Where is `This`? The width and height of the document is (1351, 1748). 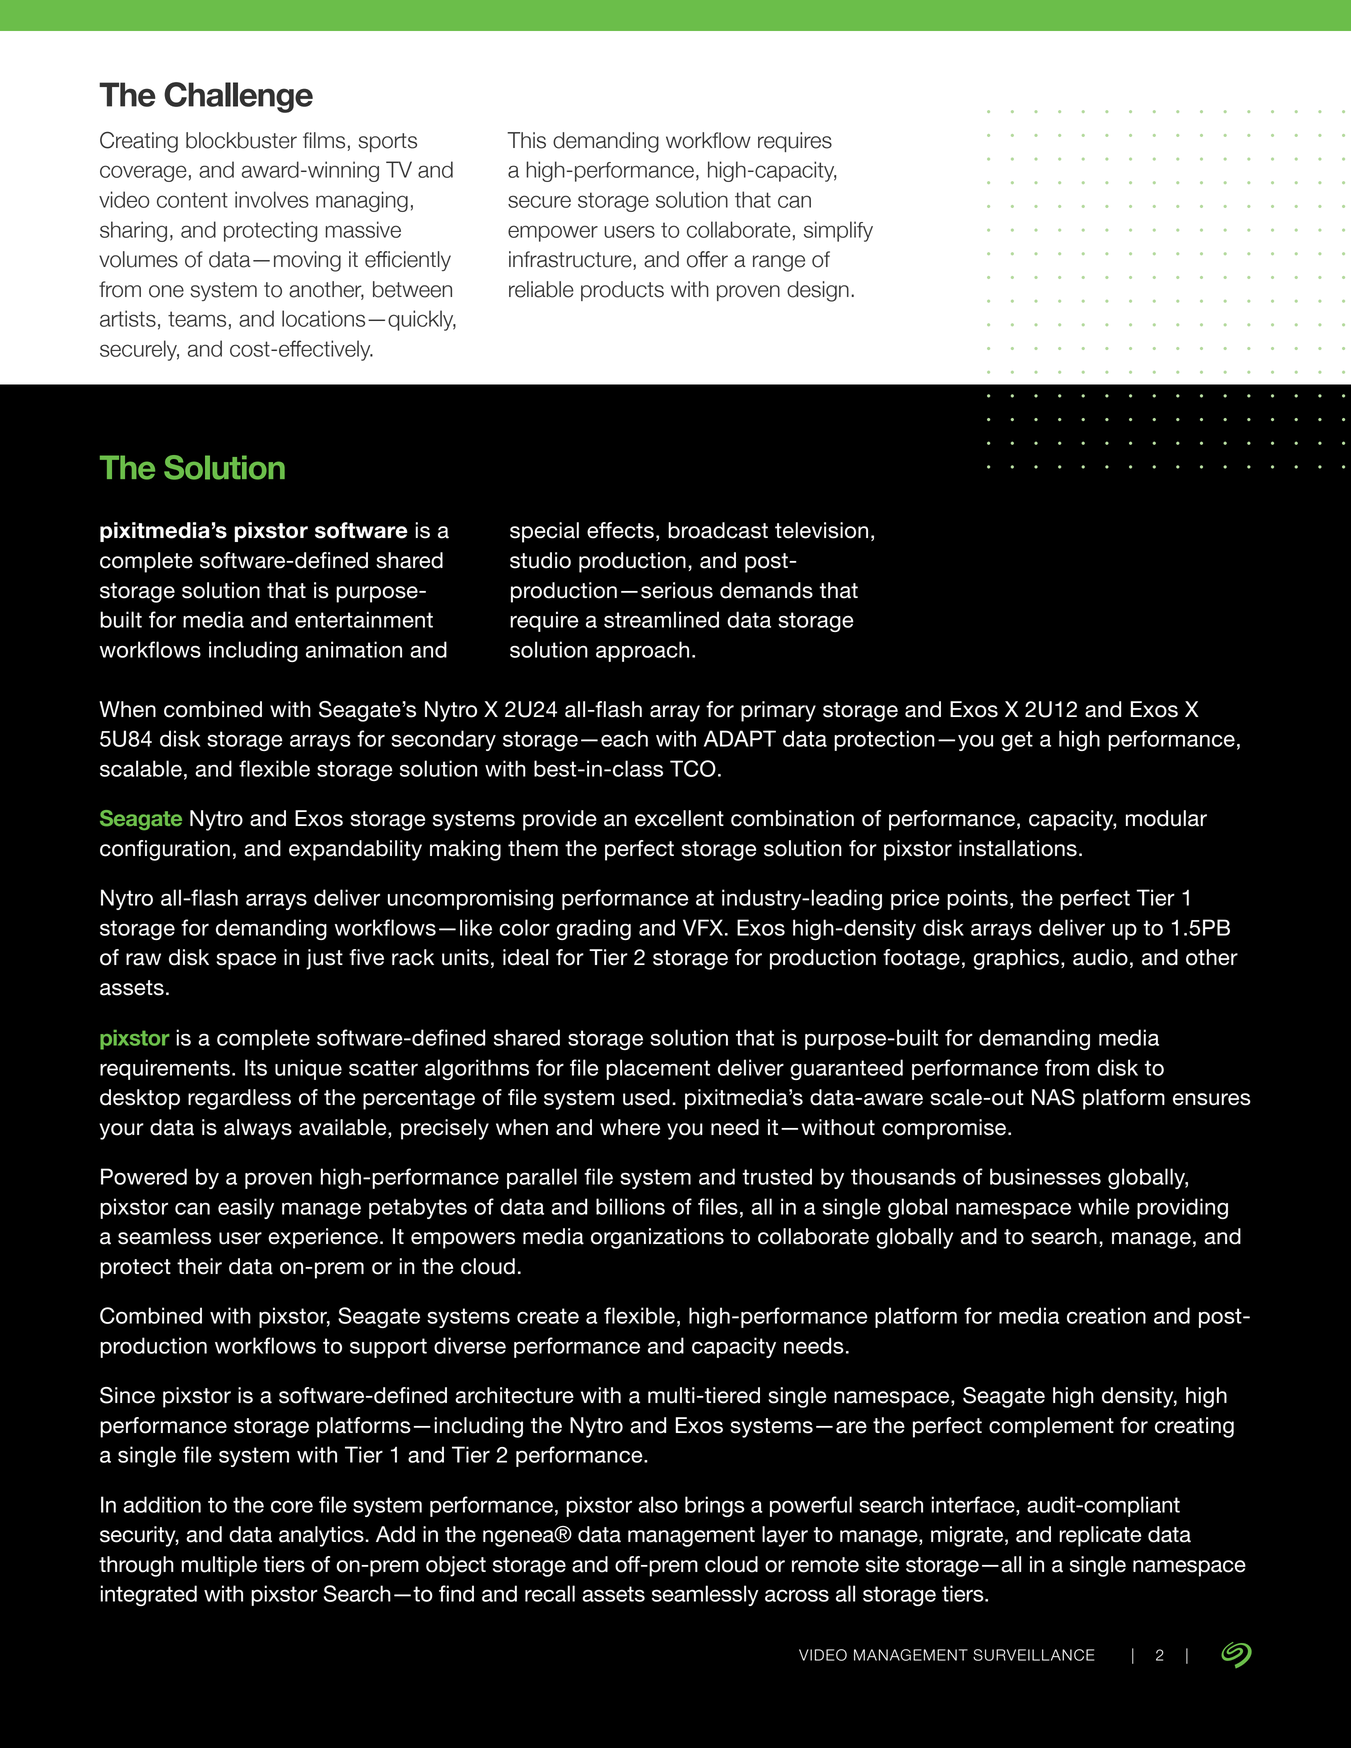 This is located at coordinates (526, 140).
